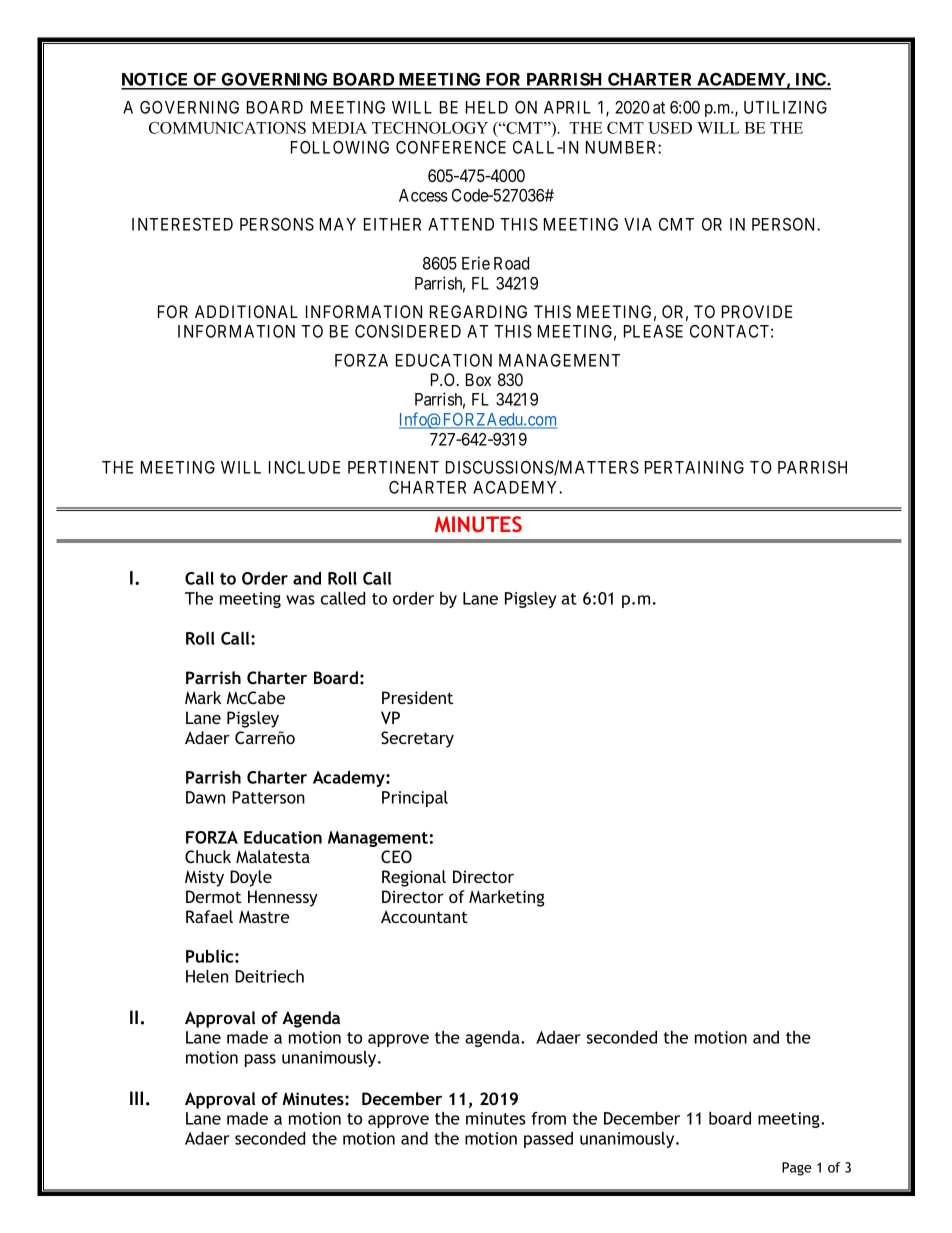 This page has height=1233, width=952. Describe the element at coordinates (227, 128) in the page. I see `COMMUNICATIONS` at that location.
